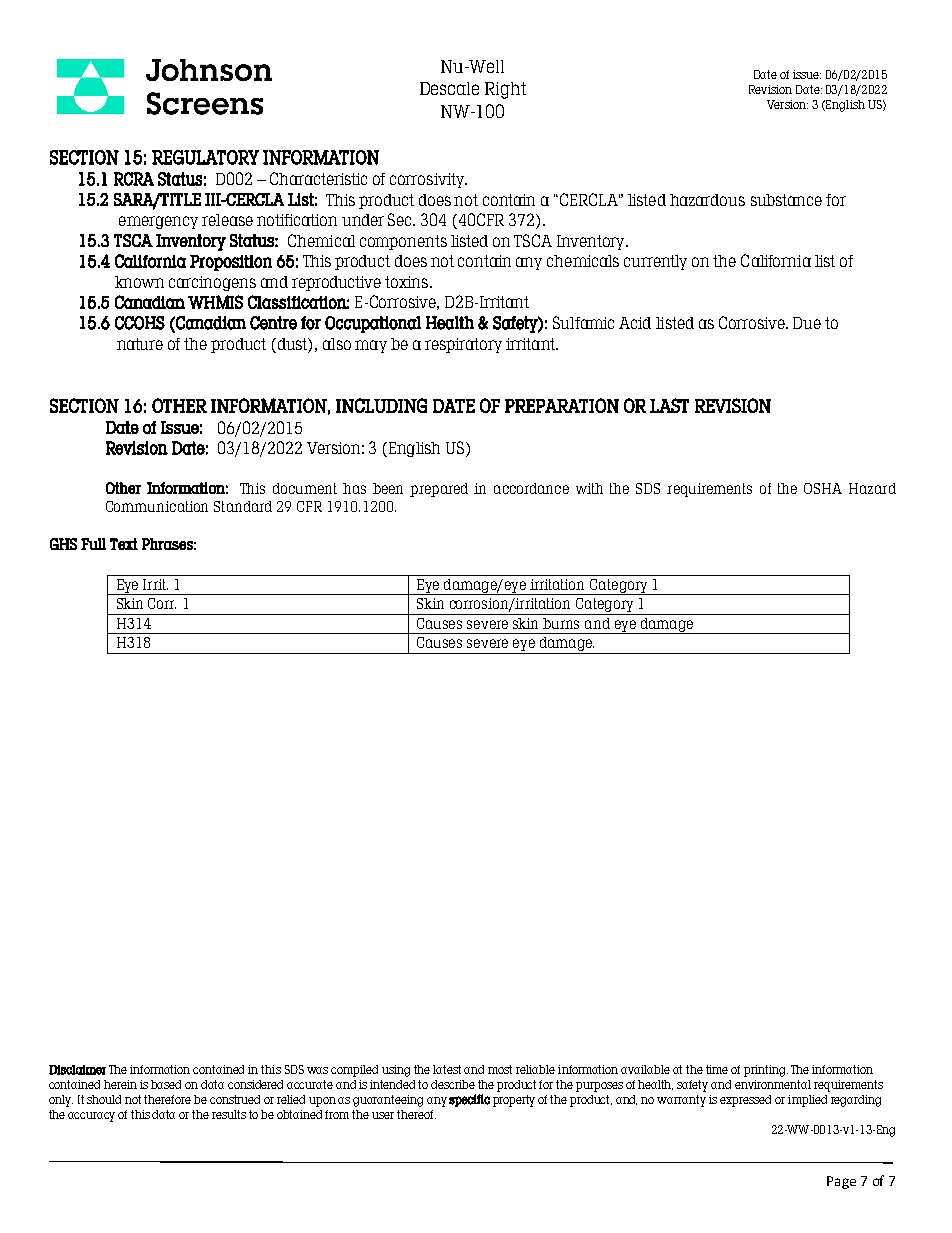 The image size is (952, 1233). What do you see at coordinates (167, 1099) in the screenshot?
I see `therefore` at bounding box center [167, 1099].
